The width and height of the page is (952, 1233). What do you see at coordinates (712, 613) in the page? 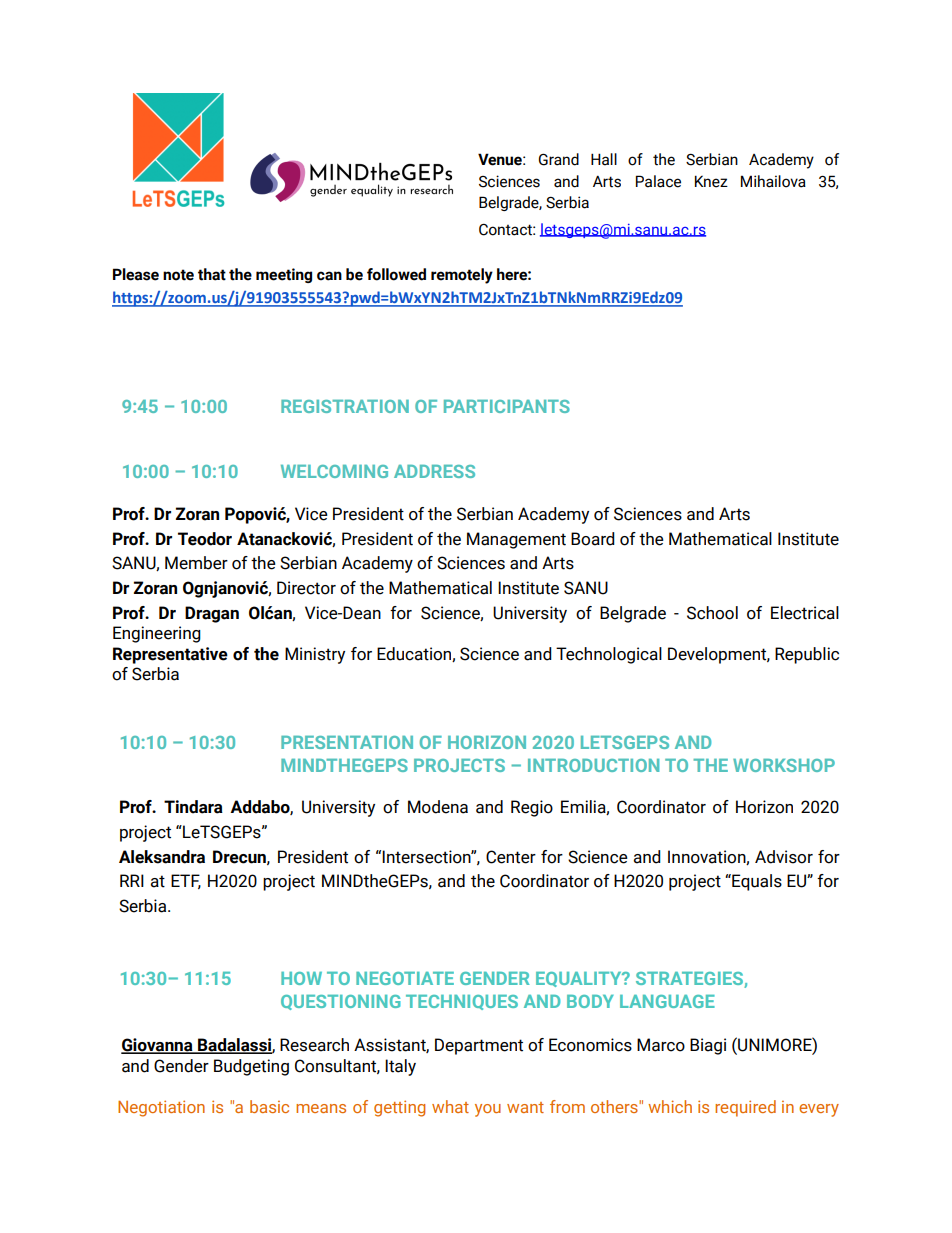
I see `School` at bounding box center [712, 613].
